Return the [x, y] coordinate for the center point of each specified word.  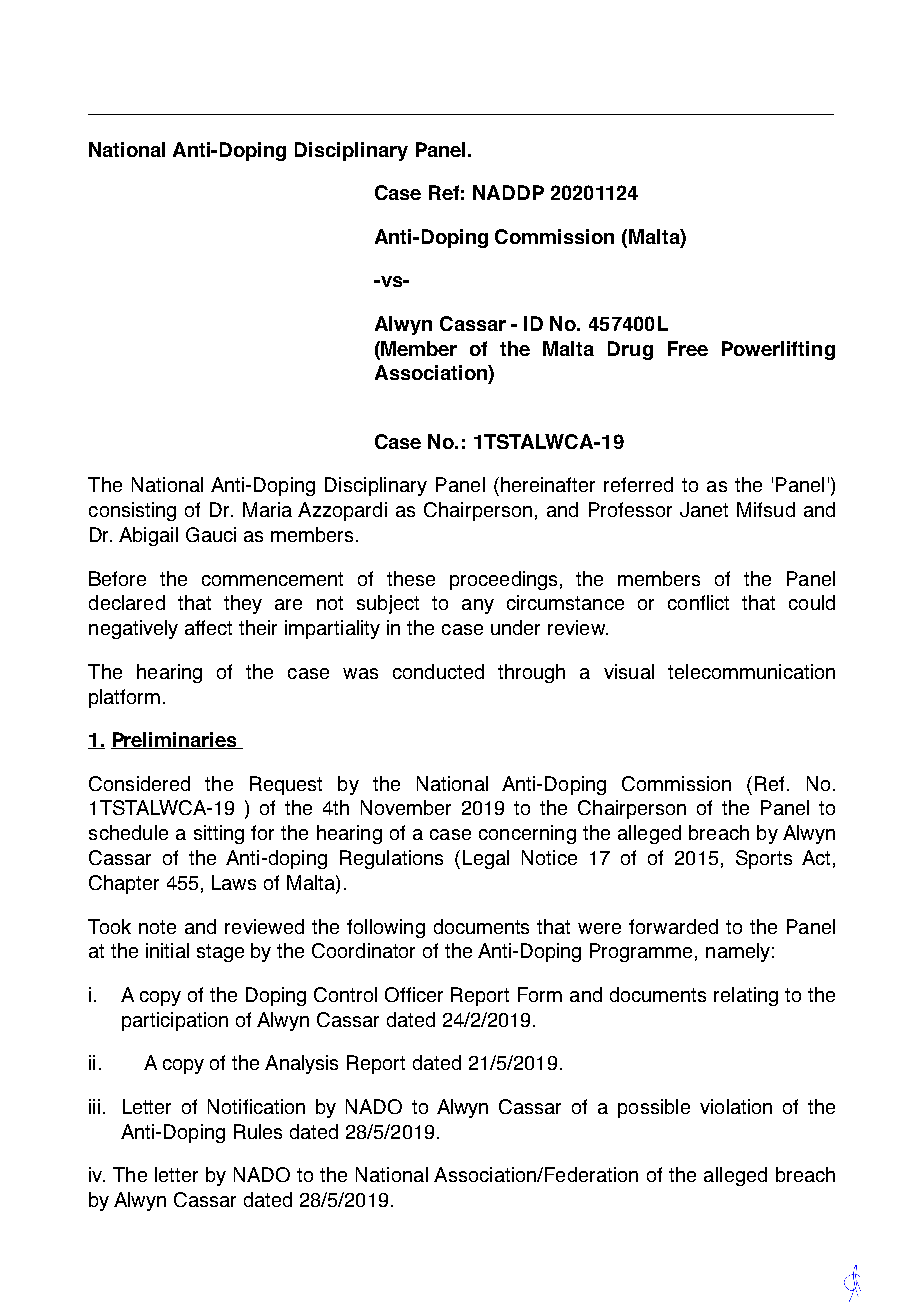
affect [208, 627]
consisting [132, 511]
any [478, 606]
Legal [486, 859]
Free [688, 348]
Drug [630, 350]
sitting [219, 834]
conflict [698, 602]
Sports [764, 859]
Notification [256, 1106]
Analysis [301, 1064]
